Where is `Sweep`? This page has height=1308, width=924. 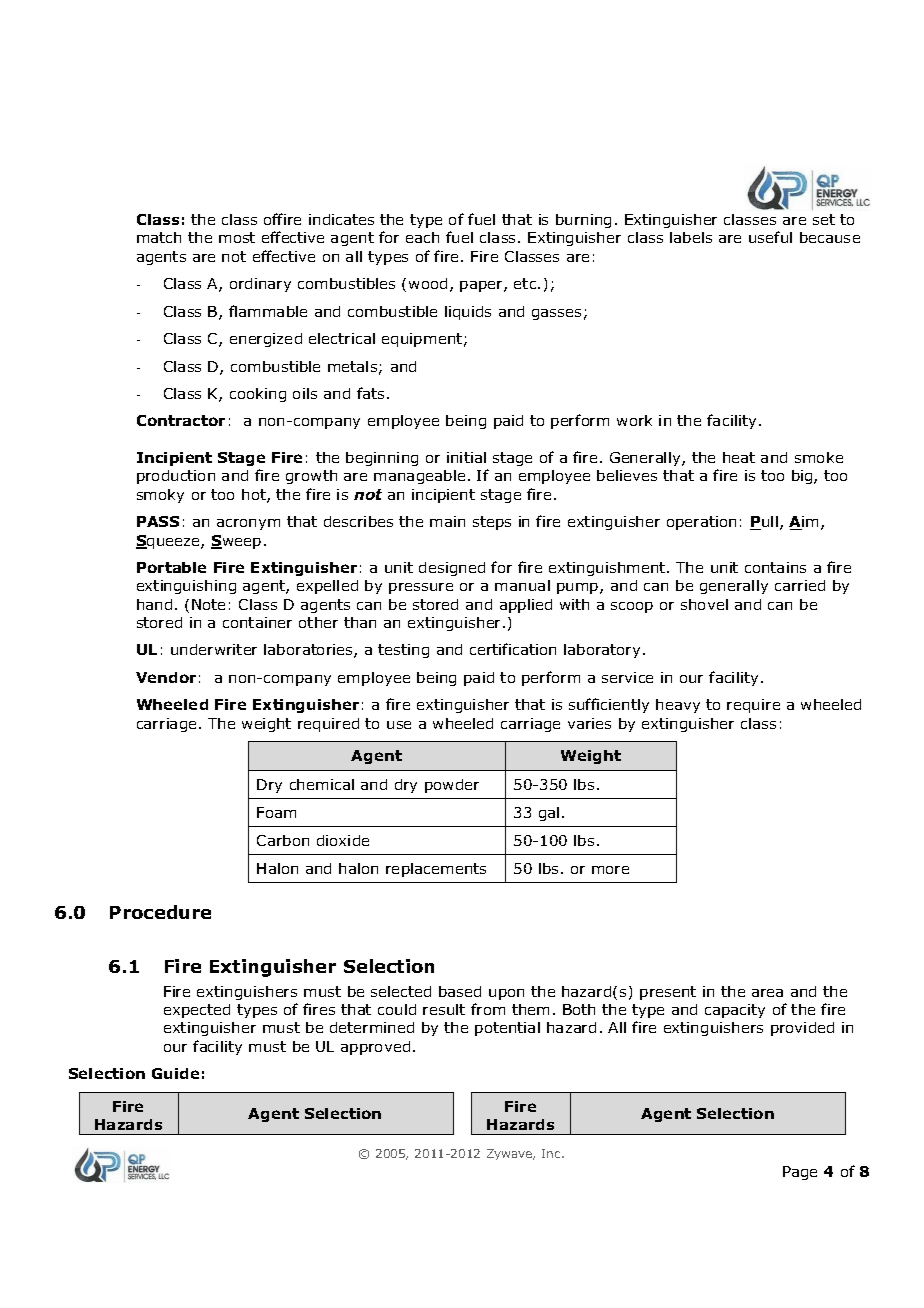 Sweep is located at coordinates (236, 542).
